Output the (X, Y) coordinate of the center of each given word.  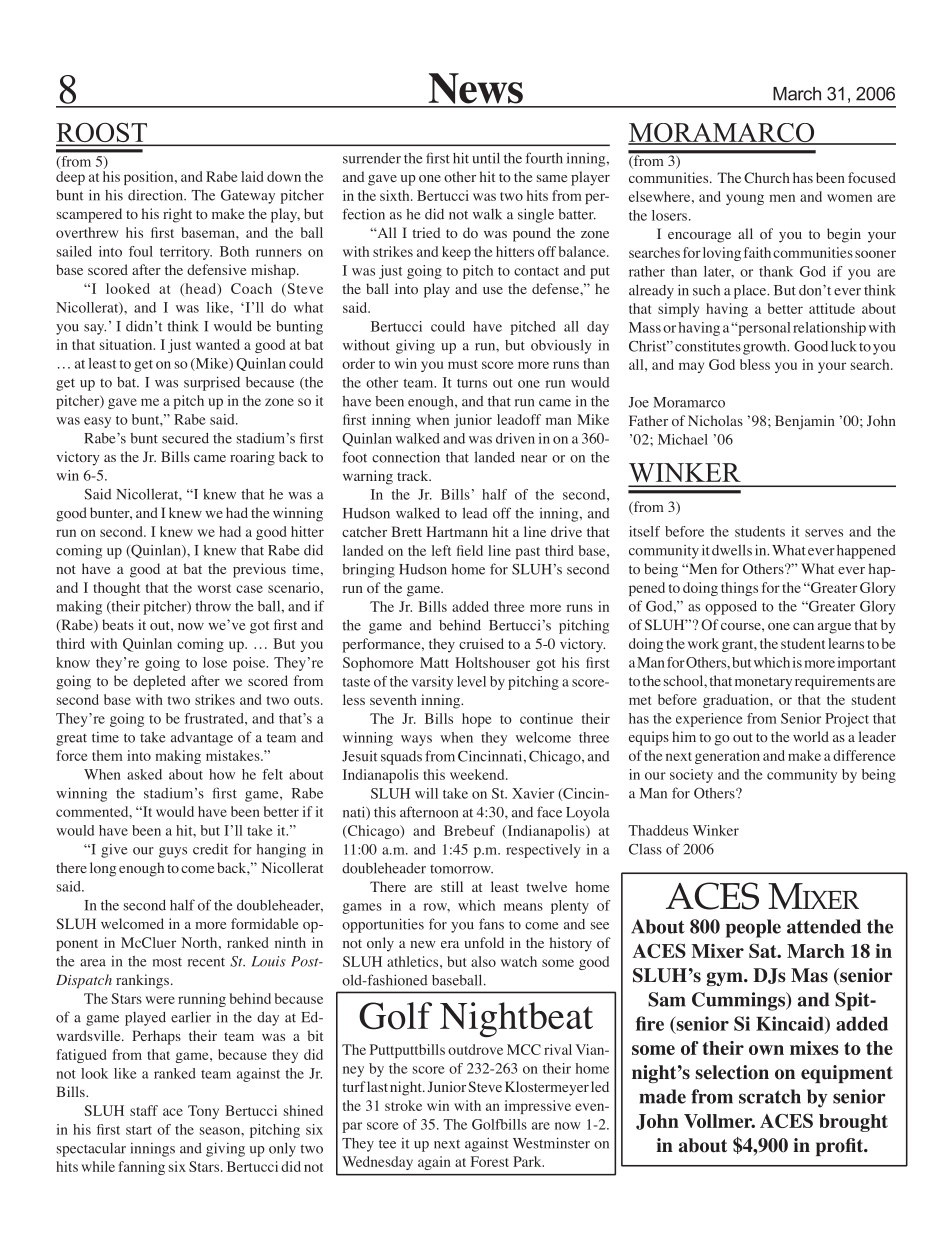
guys (173, 852)
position (150, 178)
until (486, 158)
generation (727, 757)
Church (767, 178)
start (139, 1130)
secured (185, 438)
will (426, 793)
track (414, 475)
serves (824, 533)
